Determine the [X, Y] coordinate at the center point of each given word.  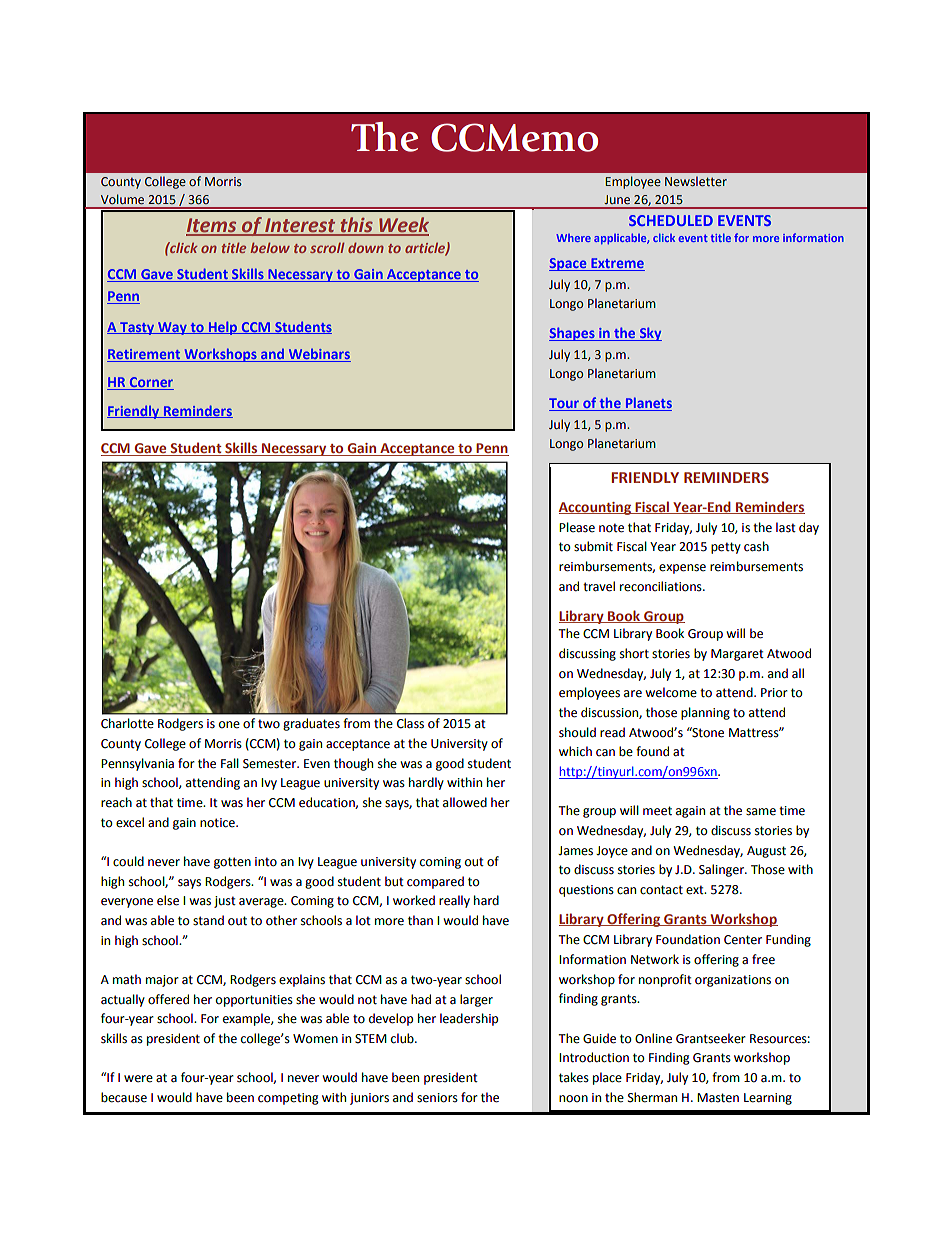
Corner [150, 383]
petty [726, 548]
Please [577, 527]
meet [657, 811]
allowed [465, 802]
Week [403, 226]
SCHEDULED [671, 220]
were [138, 1079]
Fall [230, 763]
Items [212, 226]
